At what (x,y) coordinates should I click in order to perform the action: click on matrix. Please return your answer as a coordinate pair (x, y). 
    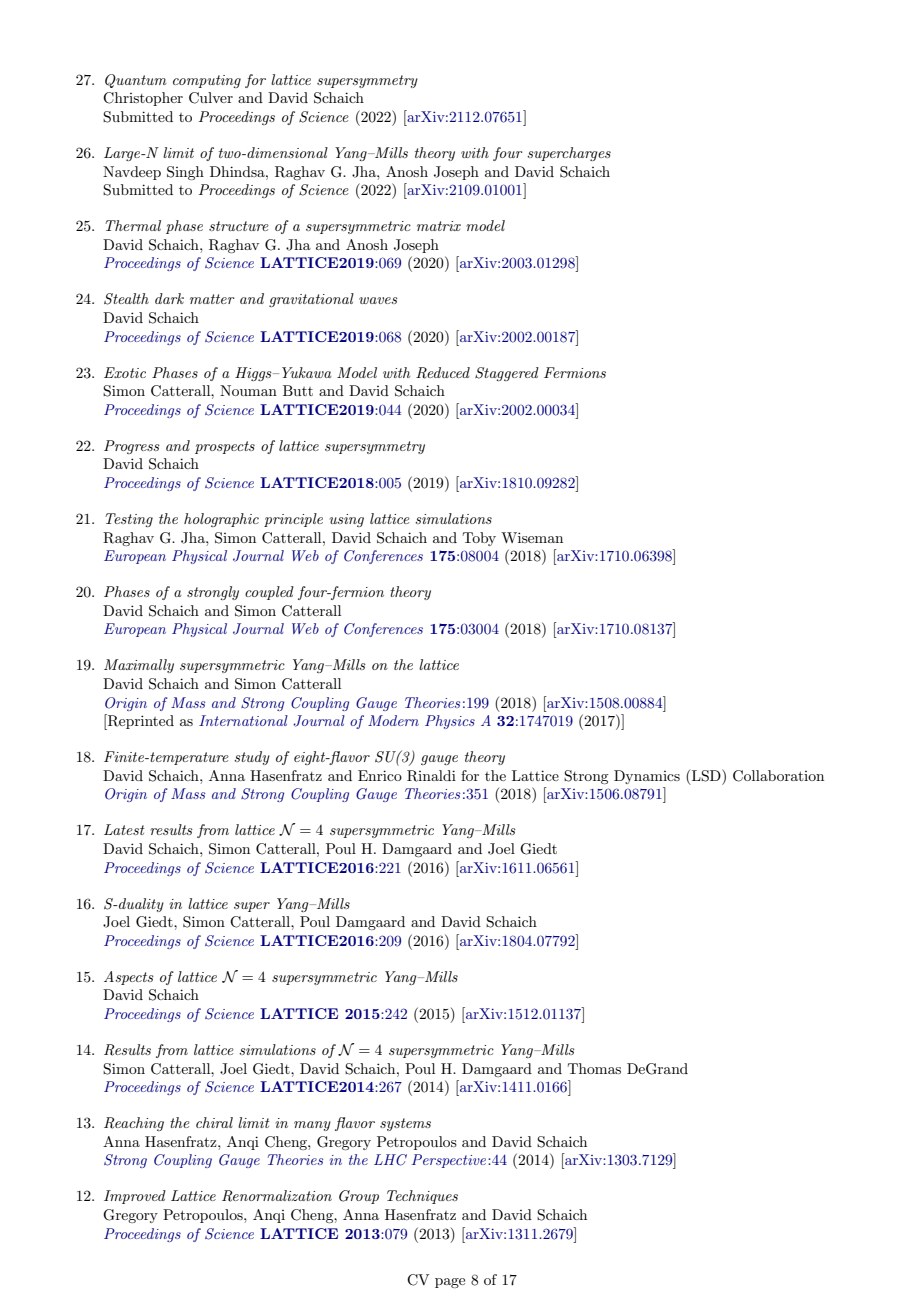
    Looking at the image, I should click on (439, 226).
